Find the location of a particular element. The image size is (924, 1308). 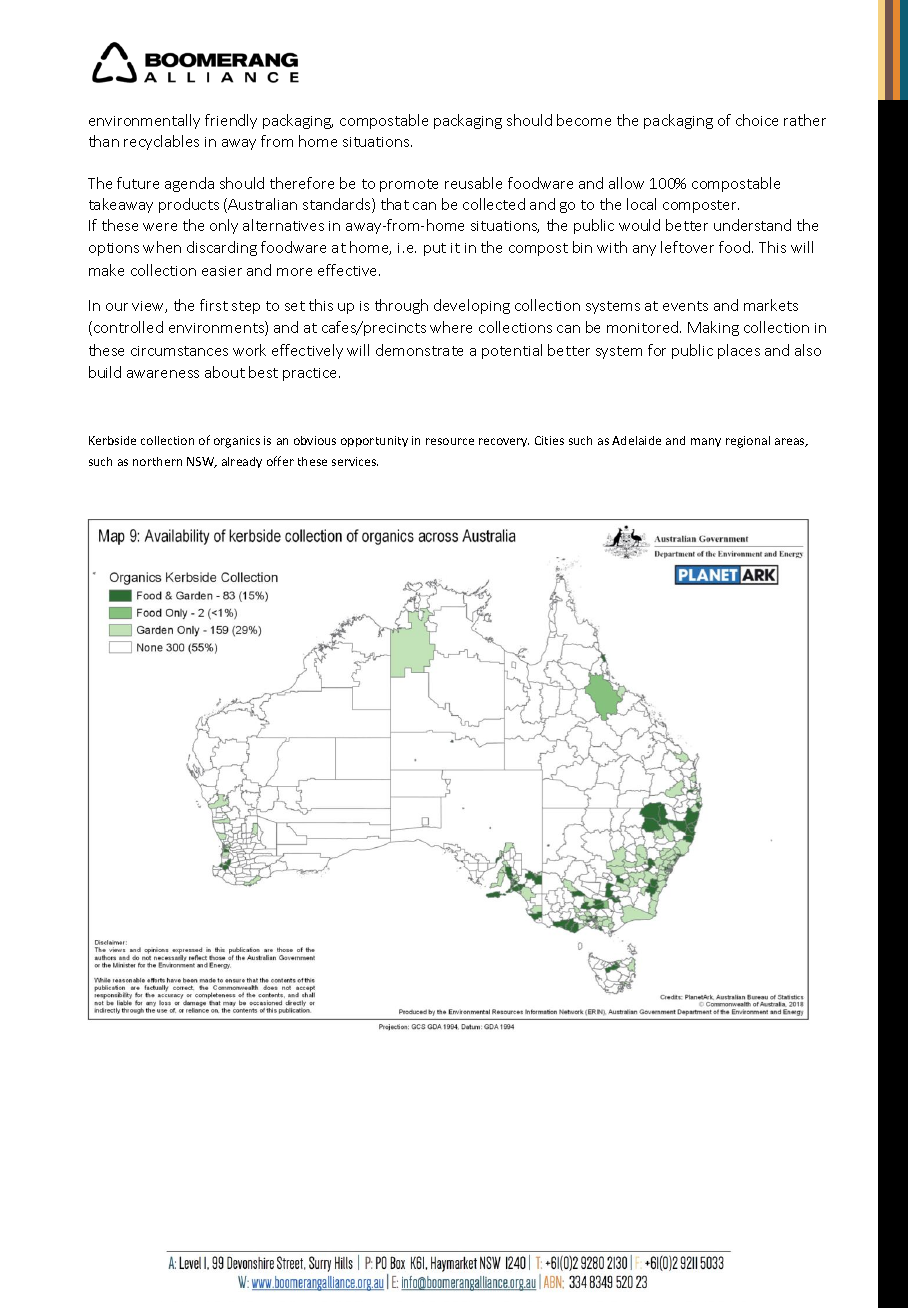

friendly is located at coordinates (231, 121).
